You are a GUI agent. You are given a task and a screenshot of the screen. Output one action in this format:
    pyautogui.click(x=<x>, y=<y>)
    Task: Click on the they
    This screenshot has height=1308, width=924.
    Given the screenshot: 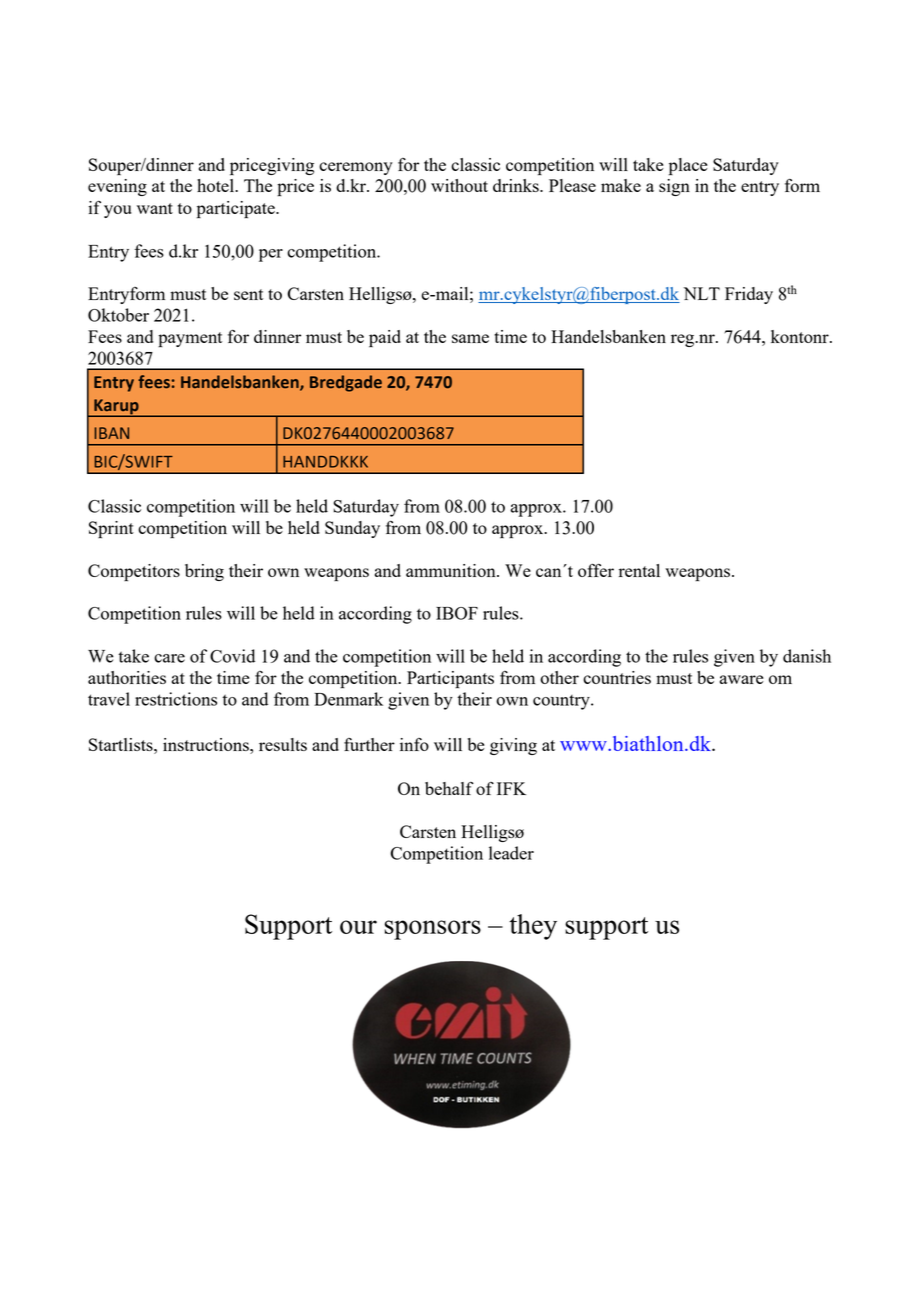 What is the action you would take?
    pyautogui.click(x=533, y=927)
